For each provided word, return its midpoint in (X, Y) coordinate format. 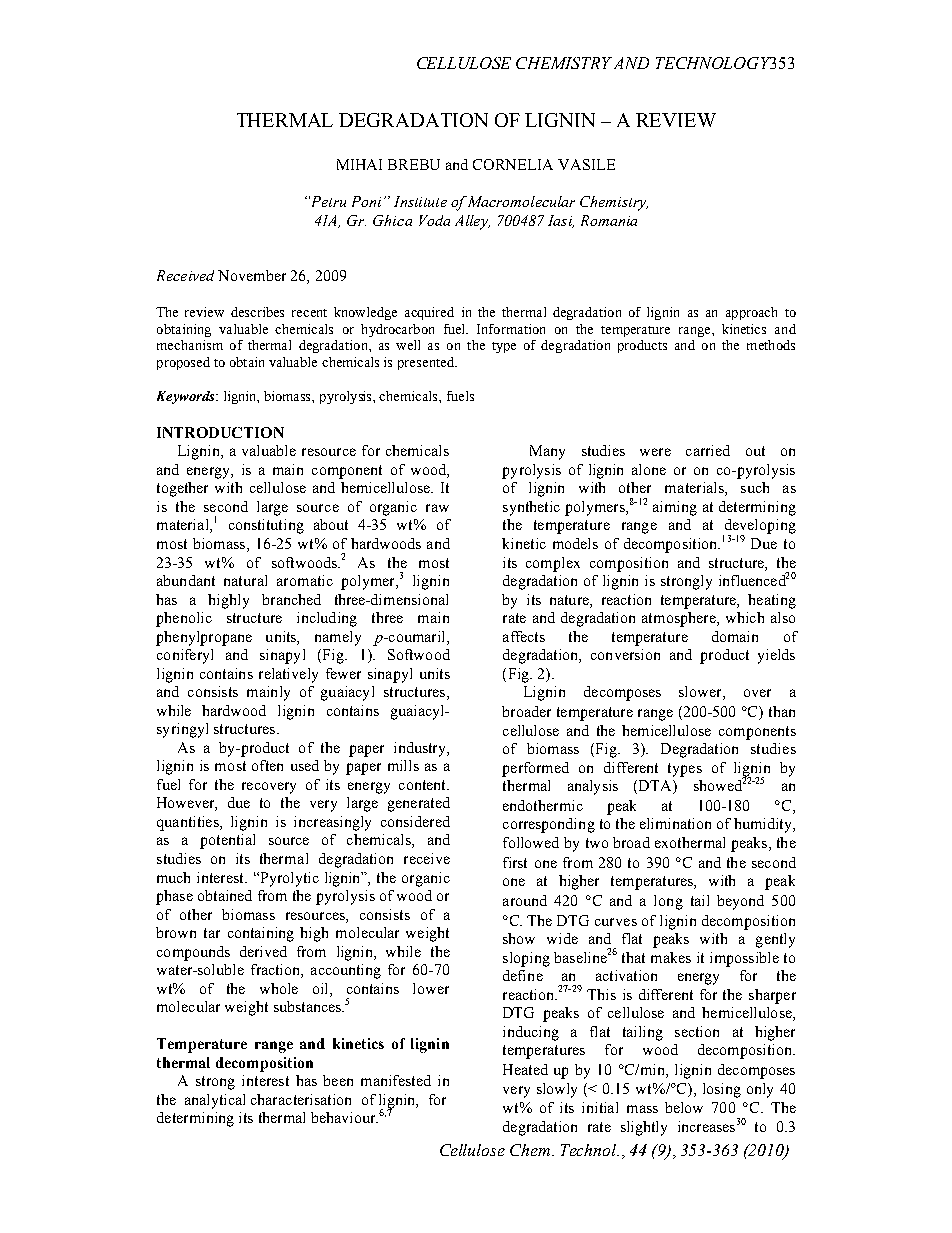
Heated (525, 1069)
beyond (740, 902)
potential (227, 841)
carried (708, 450)
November (252, 275)
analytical (215, 1101)
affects (524, 636)
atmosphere (680, 619)
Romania (609, 220)
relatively (288, 675)
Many (547, 452)
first (515, 862)
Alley (472, 222)
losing (722, 1090)
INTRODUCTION (220, 432)
